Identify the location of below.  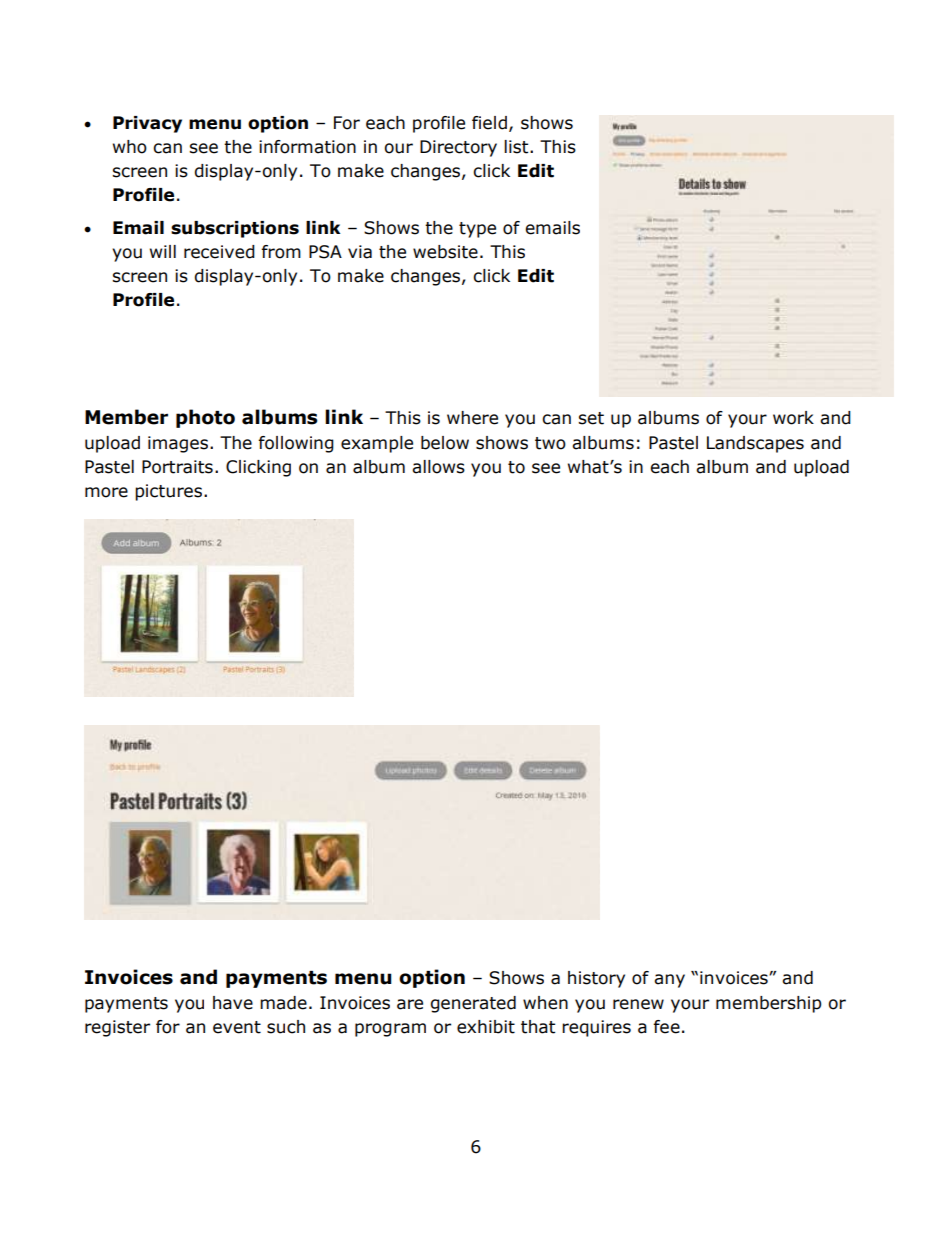
(445, 443).
